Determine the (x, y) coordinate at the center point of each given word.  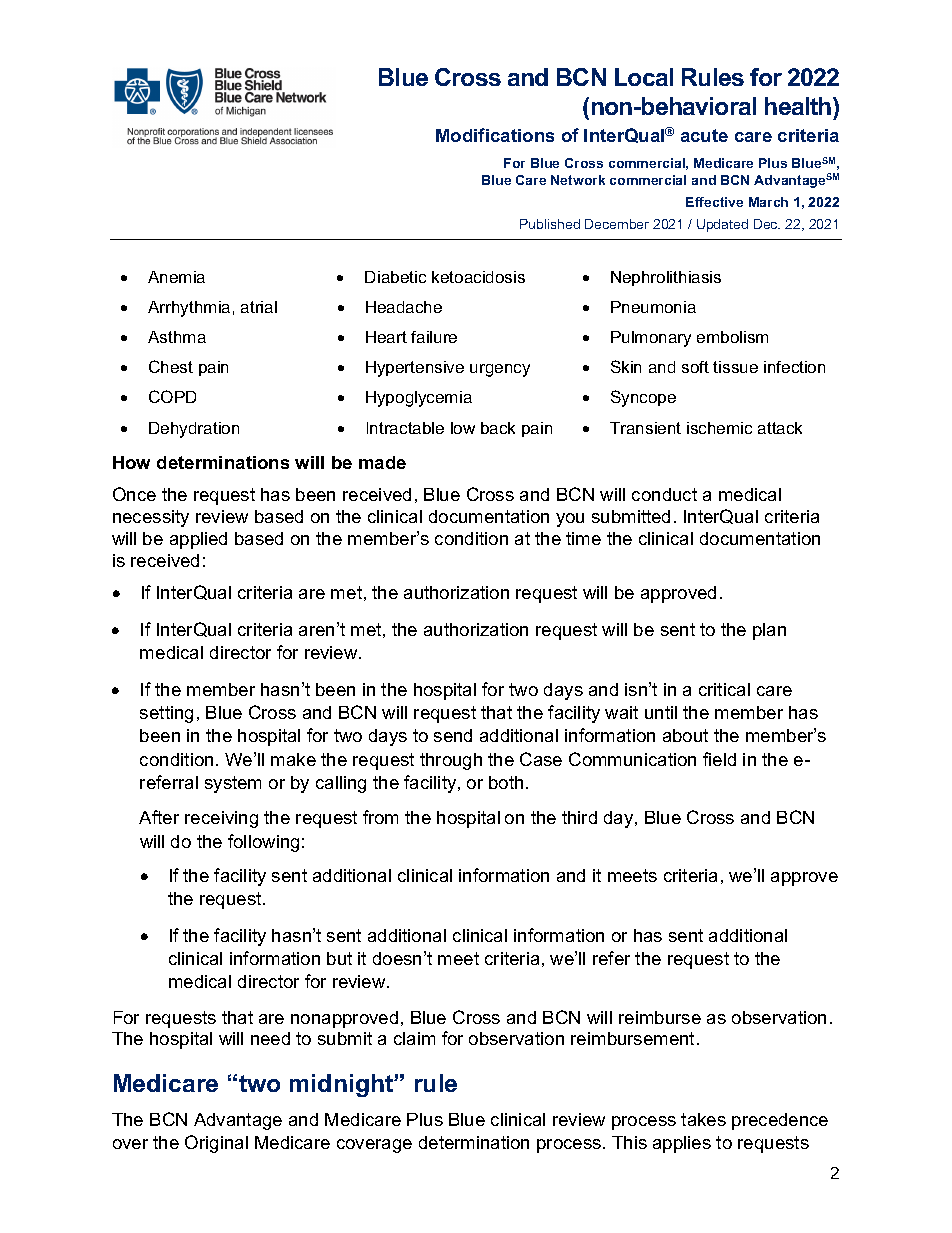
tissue (735, 367)
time (583, 538)
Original (216, 1144)
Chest (171, 366)
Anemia (176, 277)
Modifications (495, 135)
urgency (500, 370)
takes (703, 1119)
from (380, 817)
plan (769, 631)
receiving (221, 819)
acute (704, 135)
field (719, 759)
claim (414, 1038)
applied (198, 540)
